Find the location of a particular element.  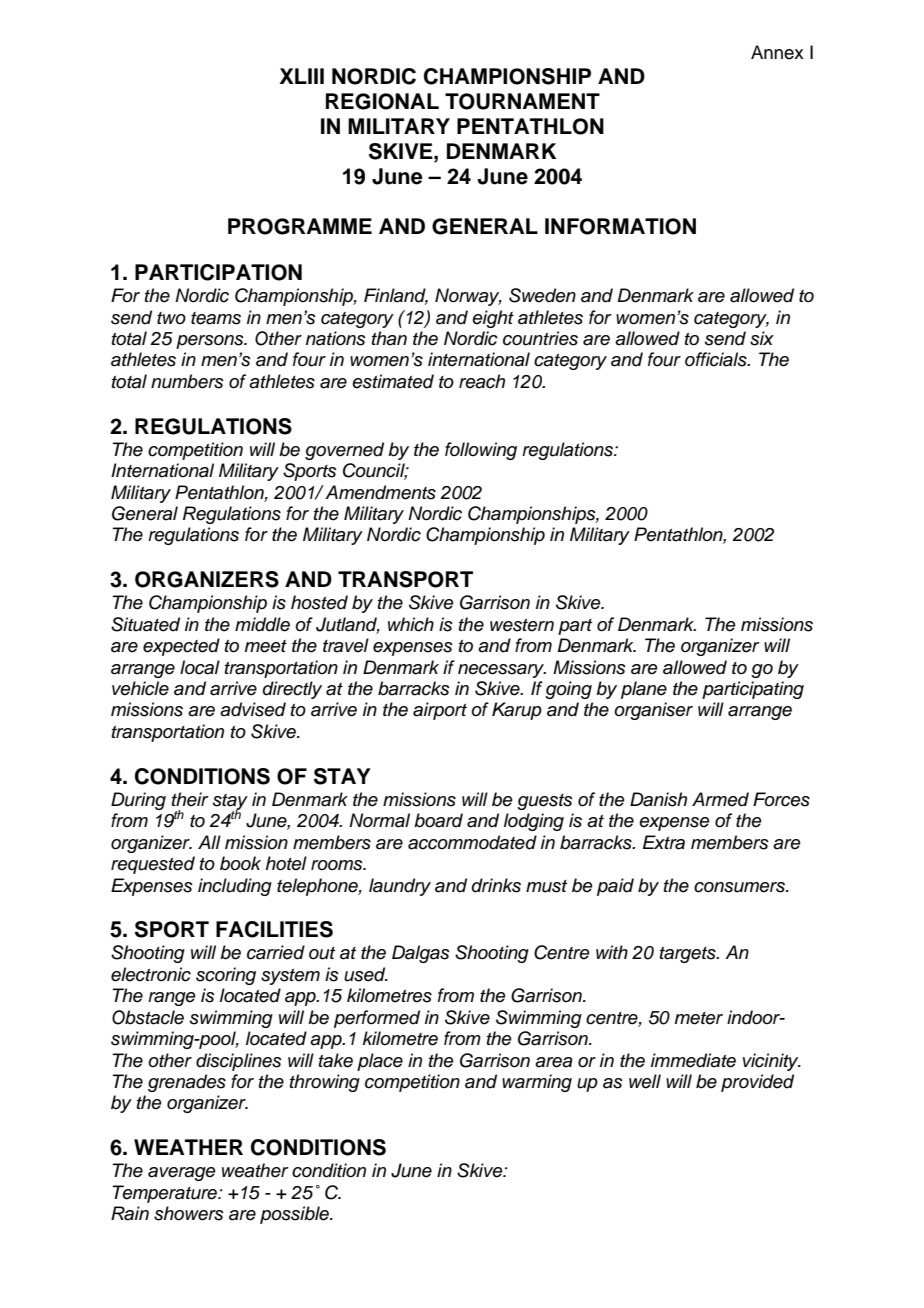

reach is located at coordinates (482, 381).
